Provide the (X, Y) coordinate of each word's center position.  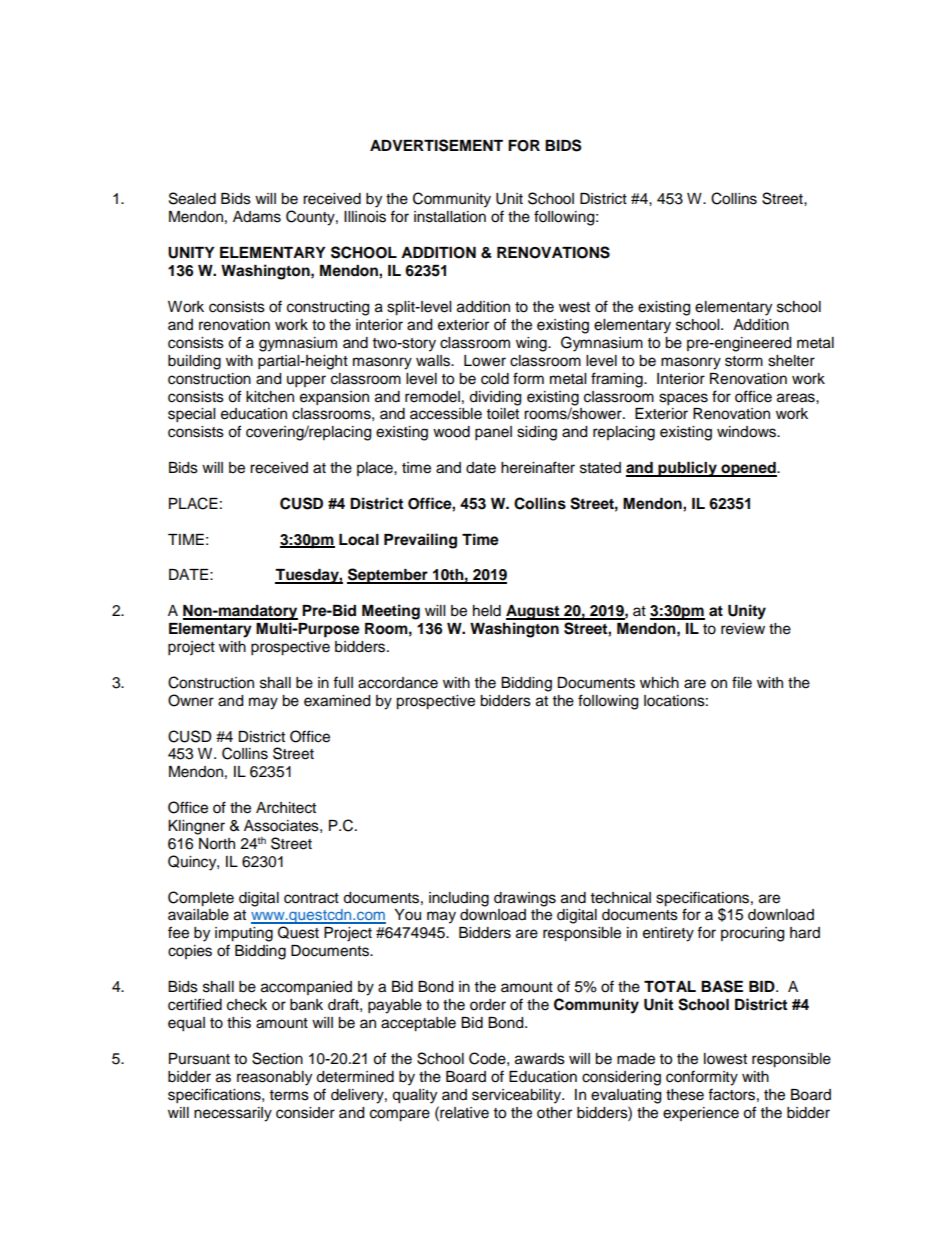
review (743, 629)
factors (731, 1094)
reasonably (274, 1078)
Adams (257, 217)
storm (744, 361)
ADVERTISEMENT (436, 145)
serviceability (518, 1096)
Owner (191, 700)
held (487, 611)
